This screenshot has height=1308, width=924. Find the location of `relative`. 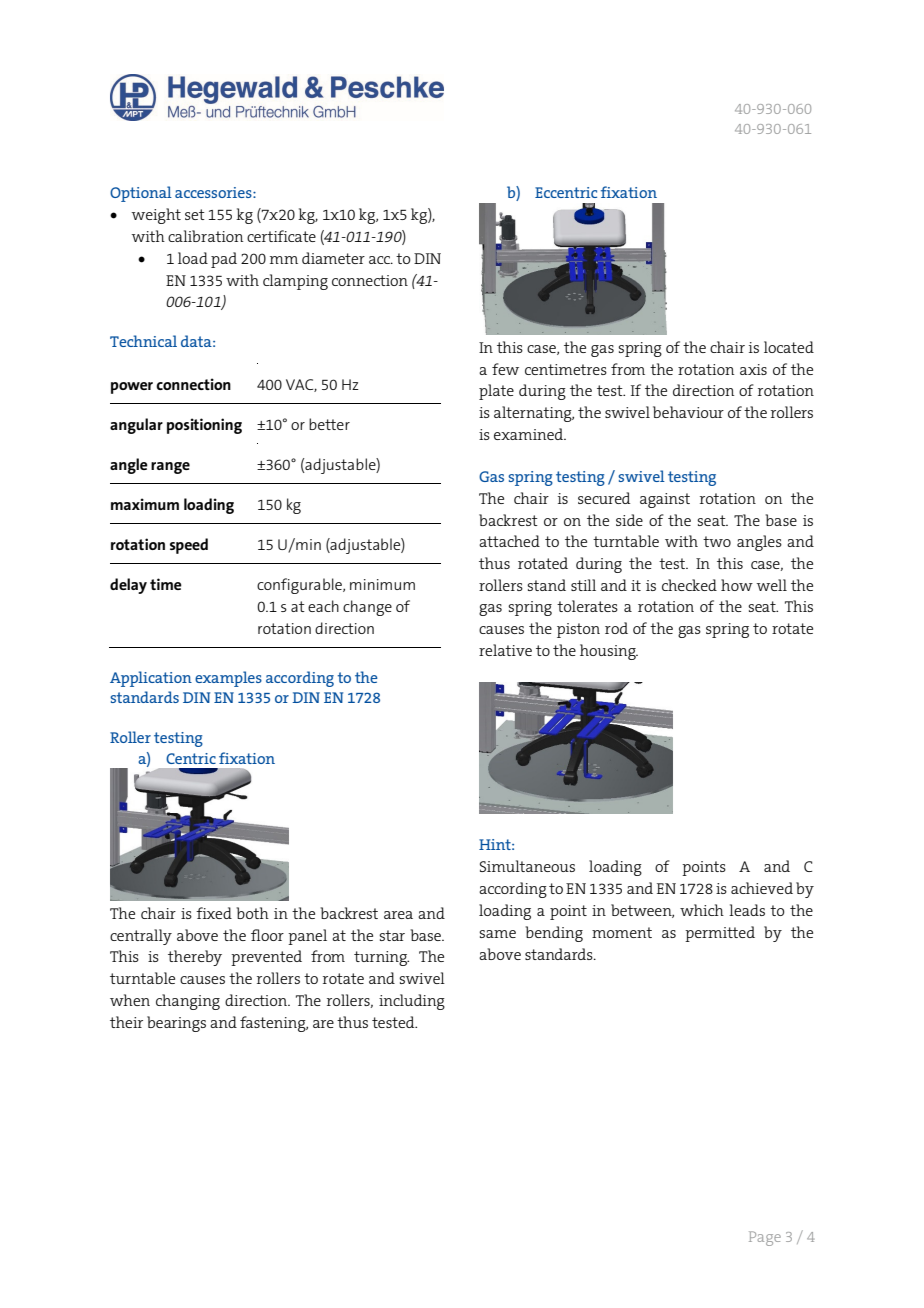

relative is located at coordinates (505, 650).
